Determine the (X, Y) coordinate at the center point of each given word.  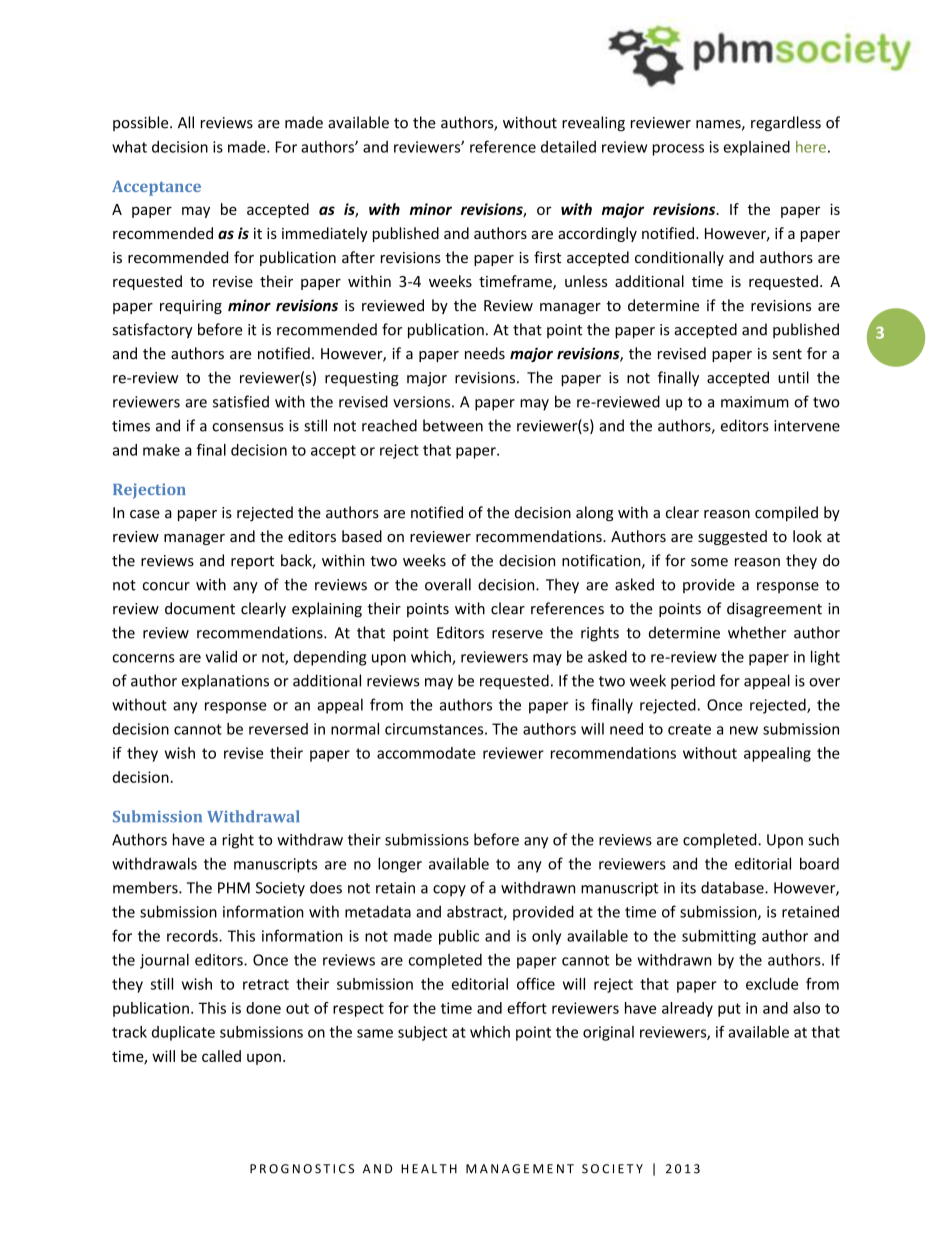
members (146, 887)
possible (142, 123)
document (200, 608)
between (453, 425)
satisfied (241, 401)
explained (756, 148)
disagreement (774, 610)
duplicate (183, 1033)
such (823, 839)
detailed (568, 146)
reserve (517, 634)
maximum (755, 402)
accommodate (426, 753)
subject (422, 1033)
